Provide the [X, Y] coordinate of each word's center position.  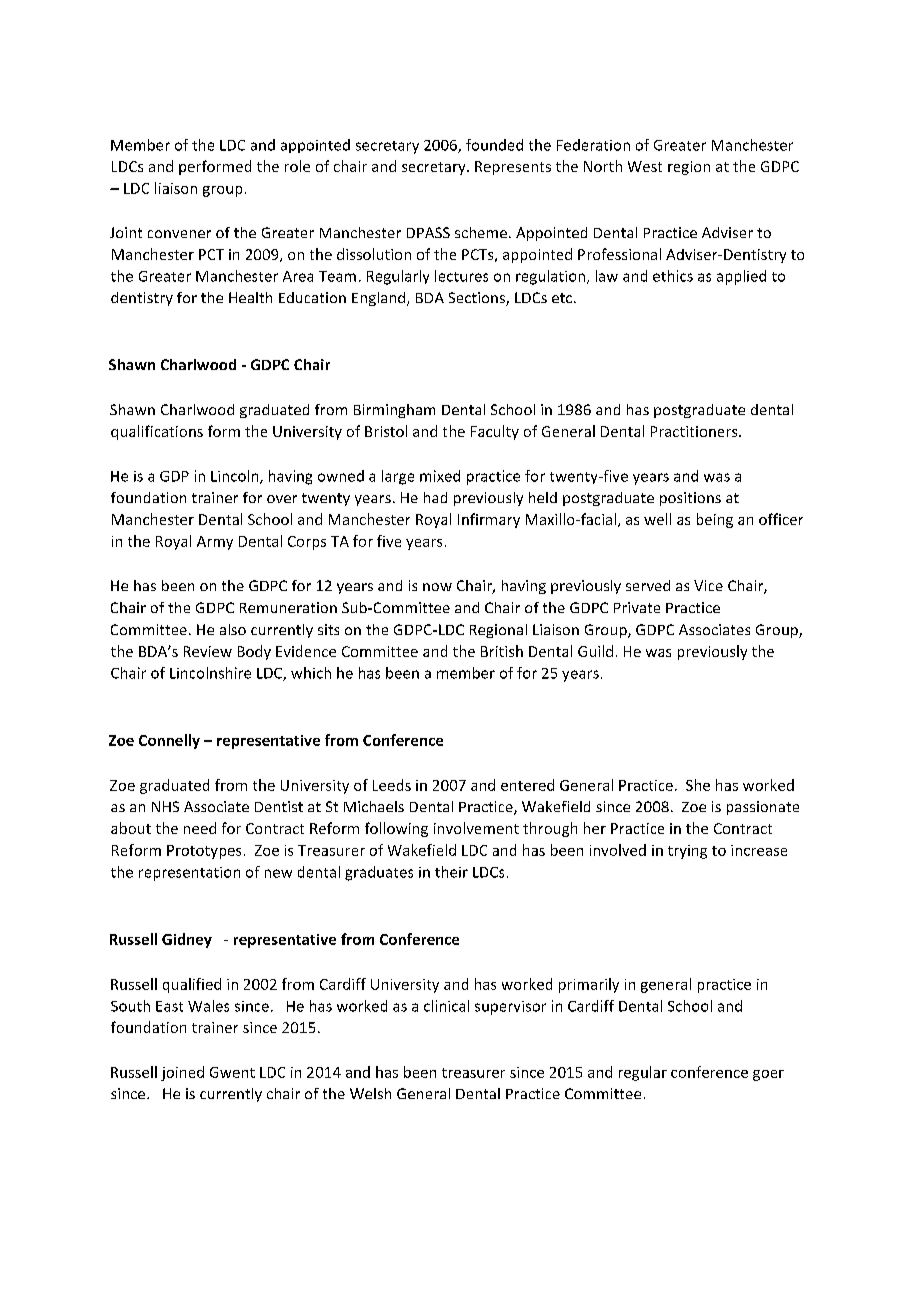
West [645, 166]
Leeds [392, 785]
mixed [440, 476]
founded [494, 145]
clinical [446, 1006]
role [297, 166]
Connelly [169, 741]
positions [690, 499]
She [698, 785]
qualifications [157, 432]
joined [182, 1073]
